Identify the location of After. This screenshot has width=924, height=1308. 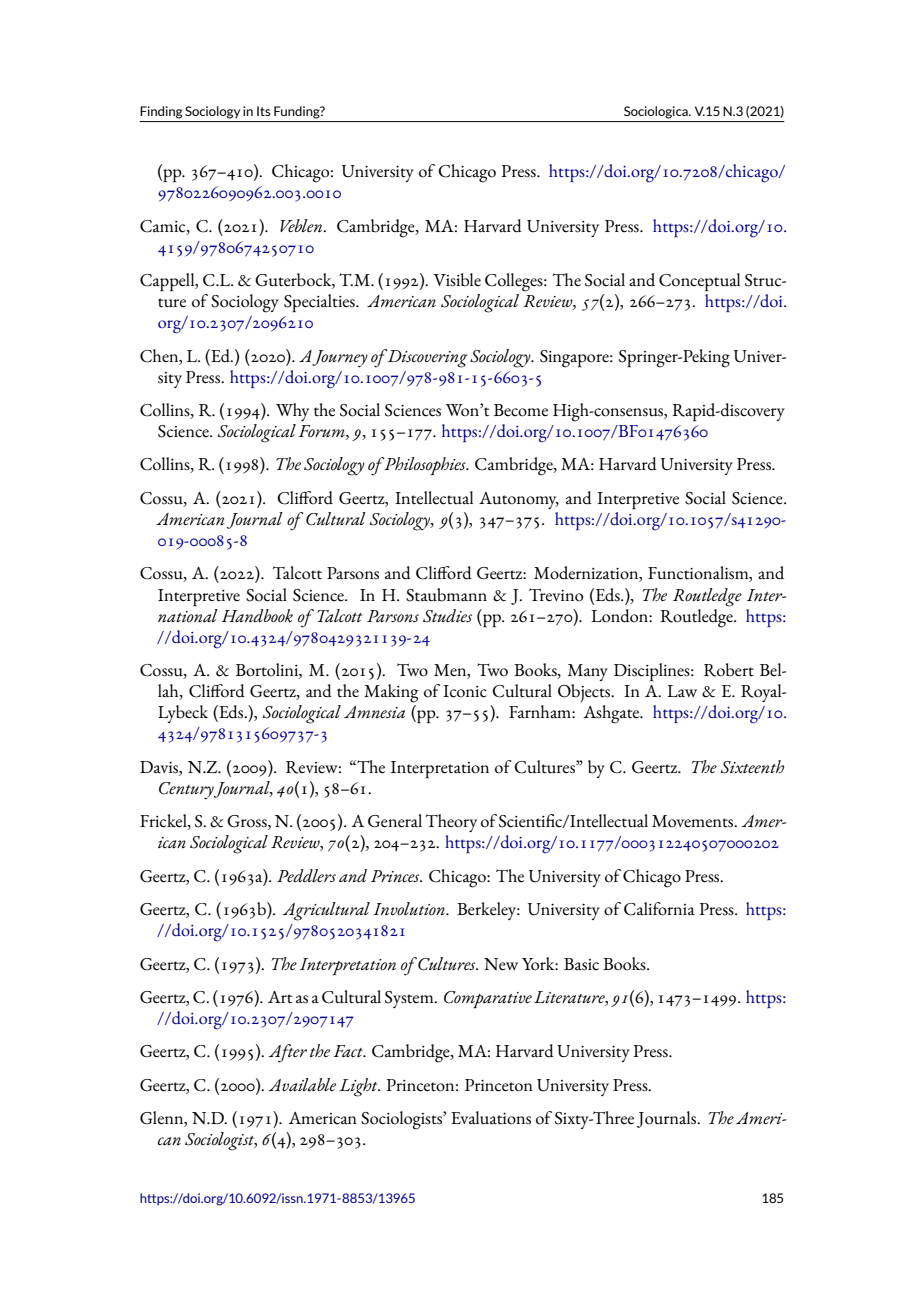
(287, 1053).
